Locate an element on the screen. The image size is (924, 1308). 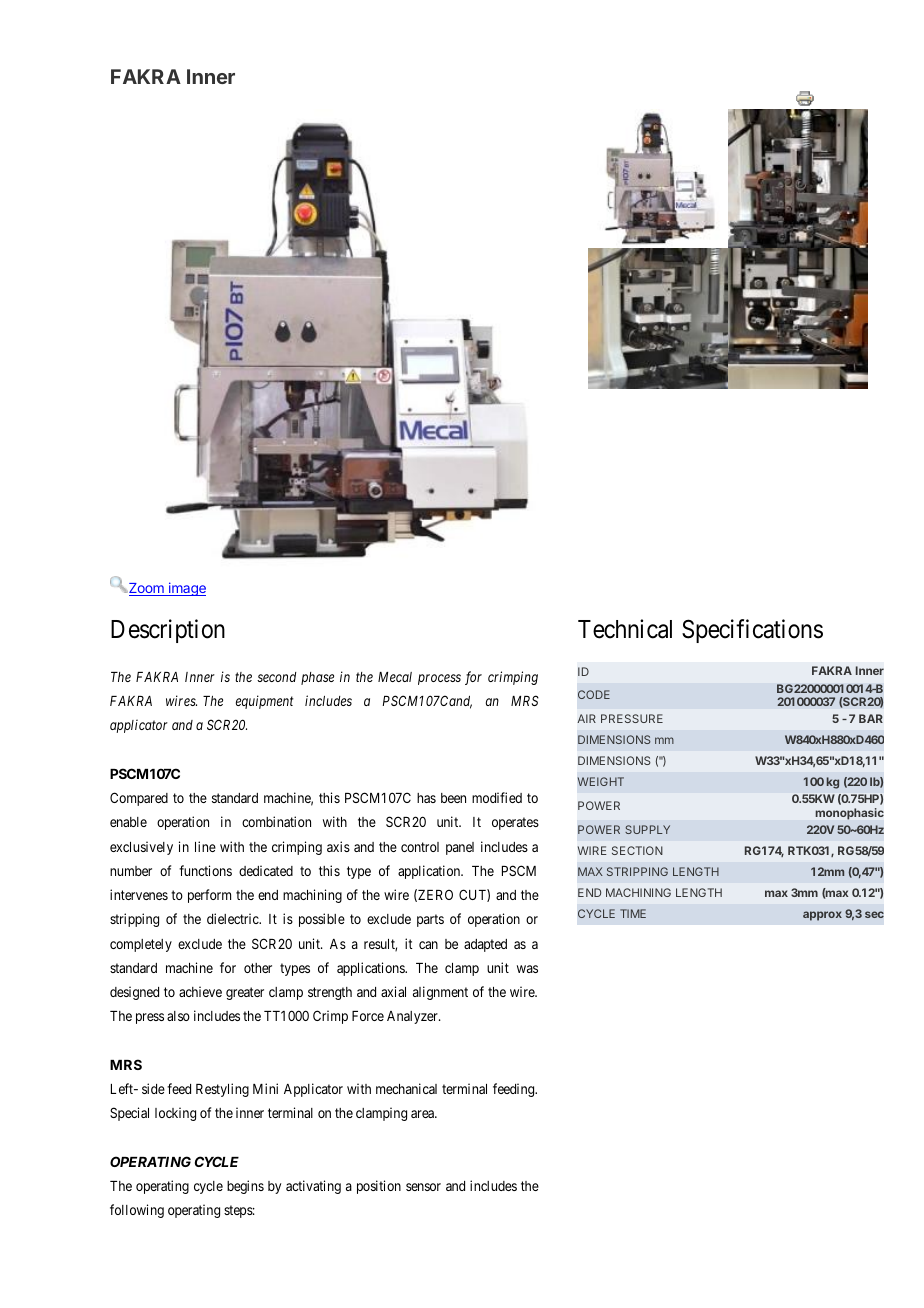
modified is located at coordinates (497, 797).
